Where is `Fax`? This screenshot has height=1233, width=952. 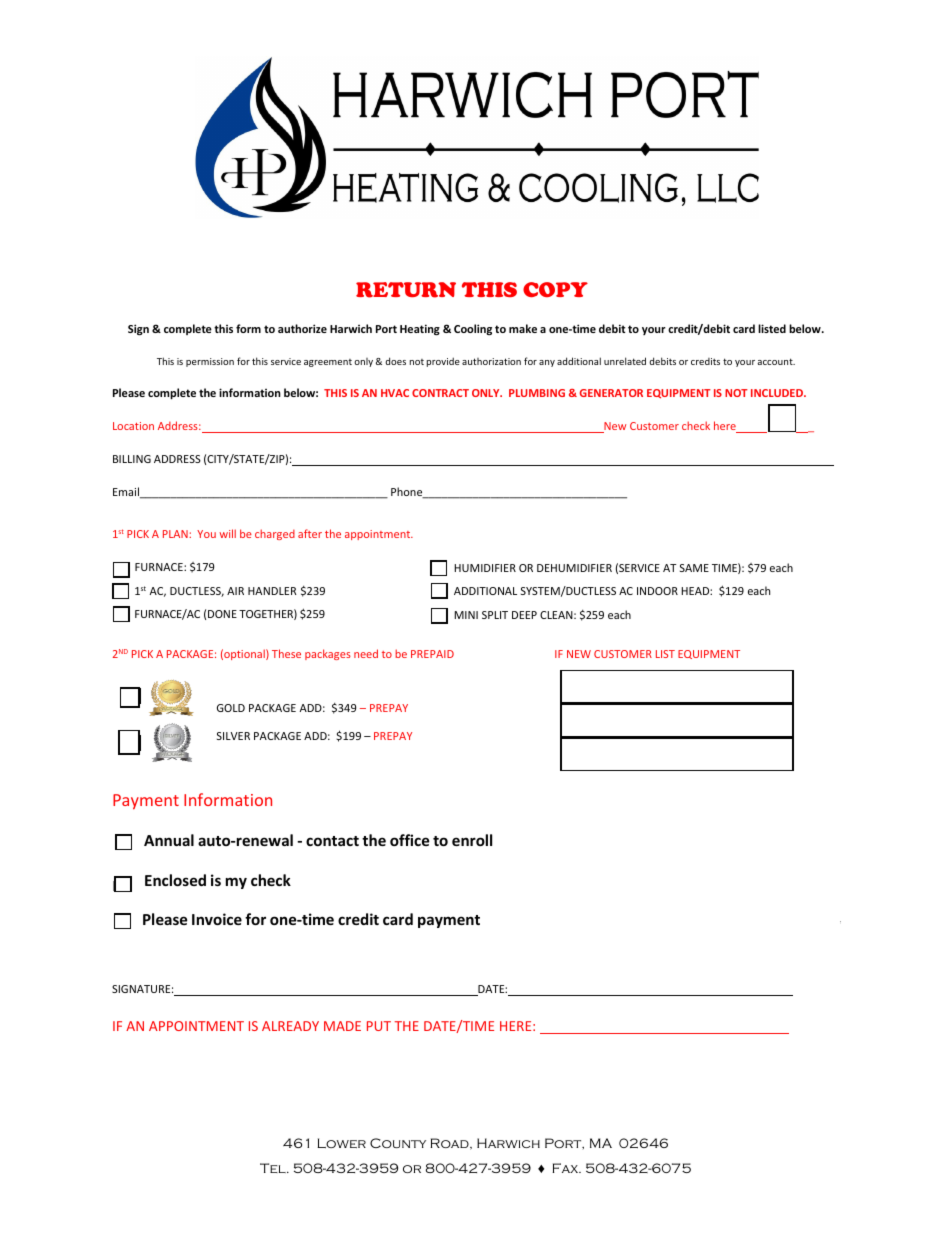
Fax is located at coordinates (566, 1168).
